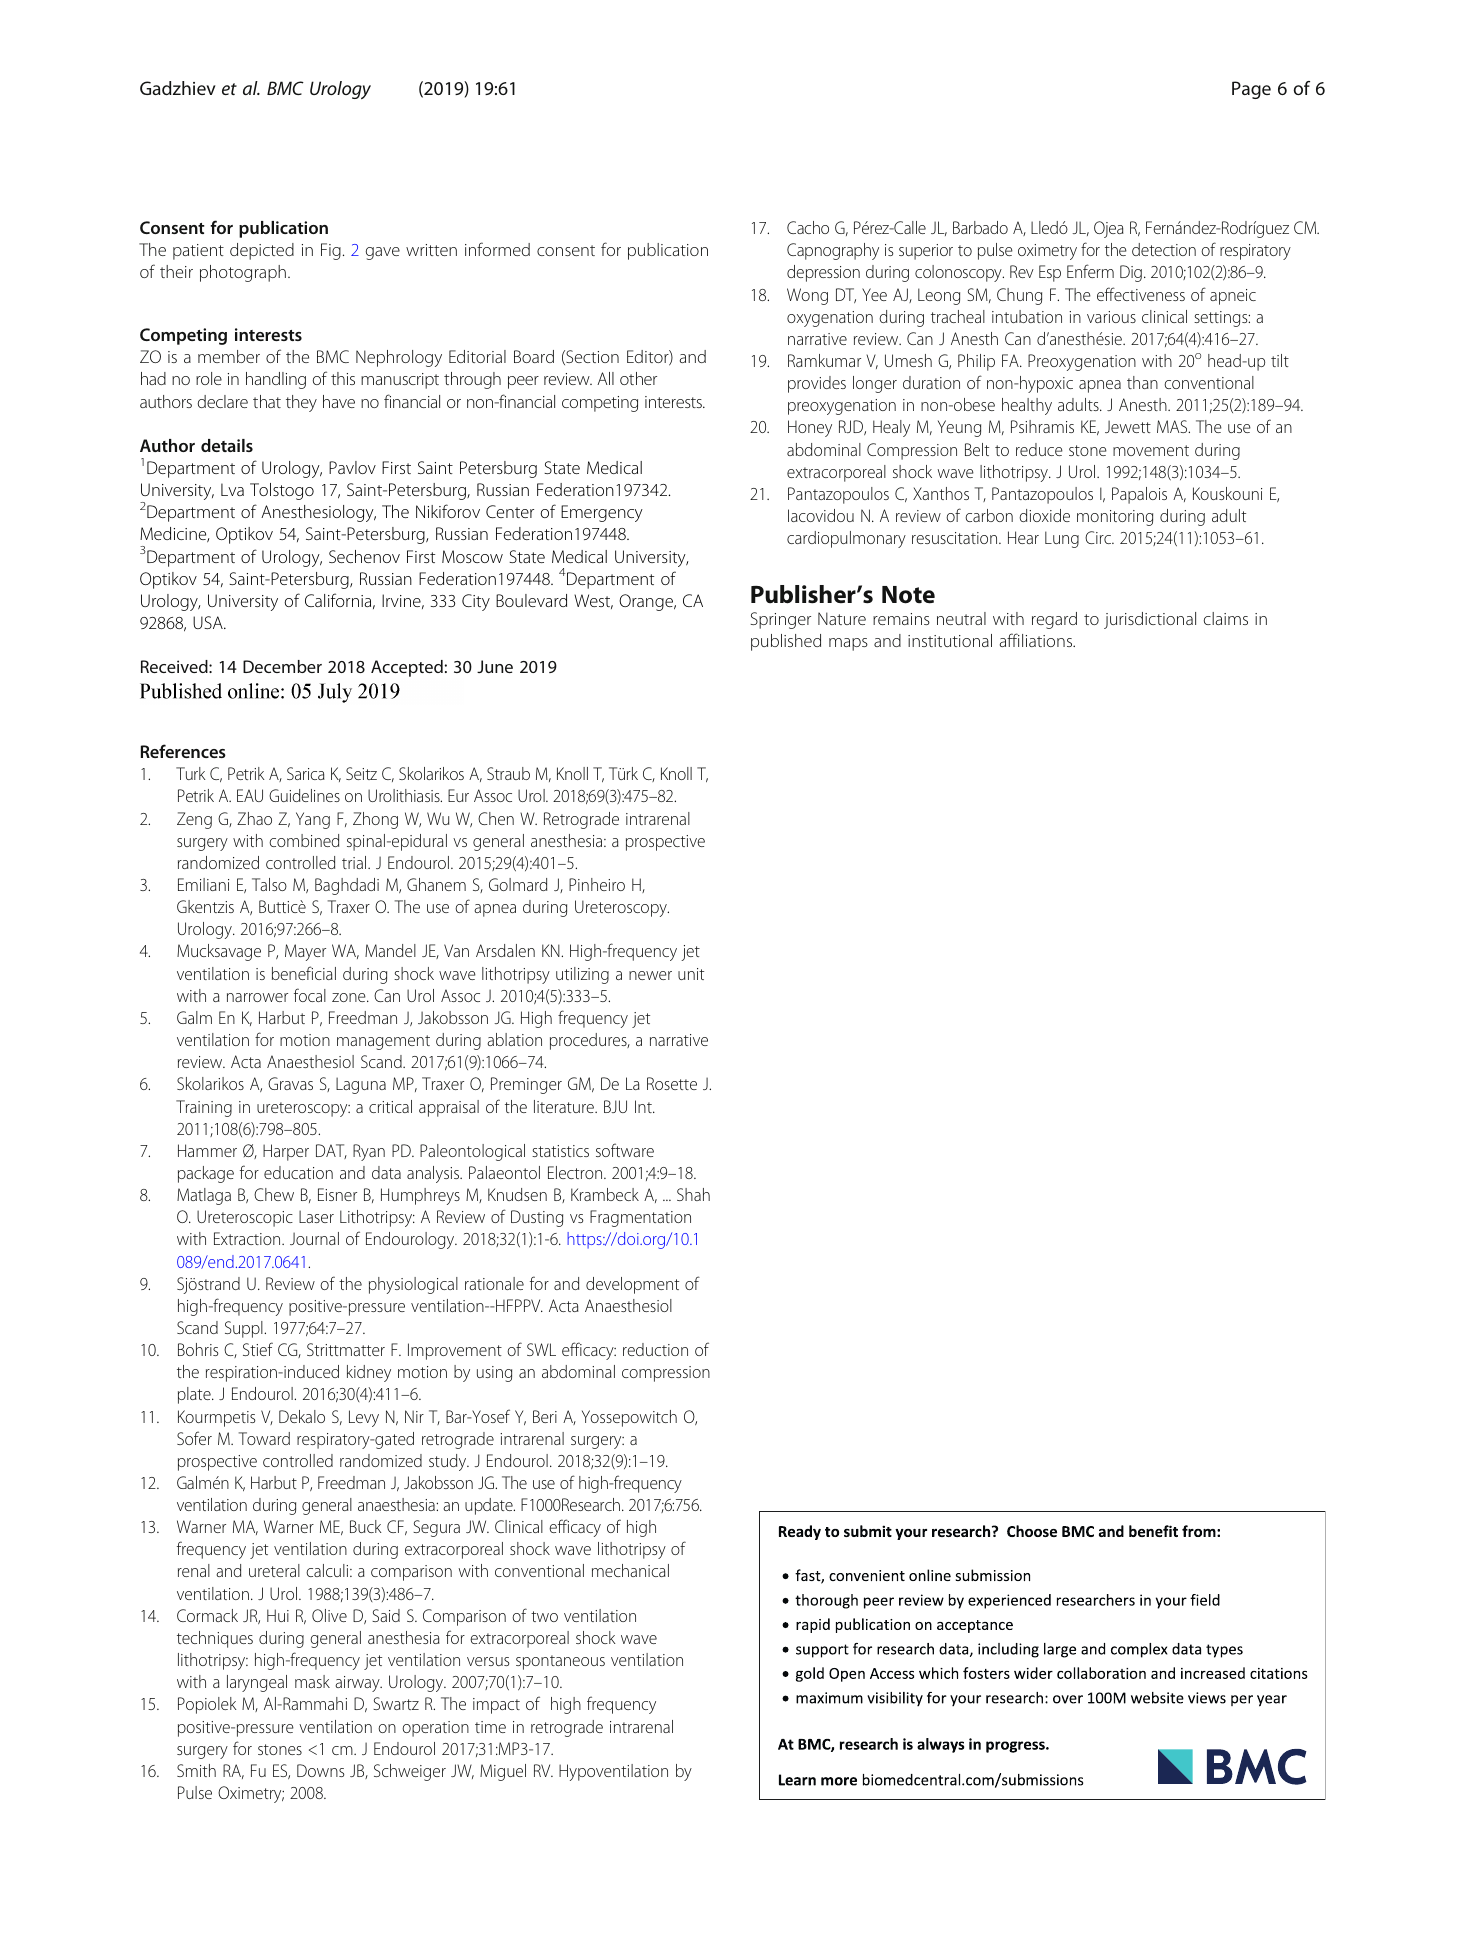  Describe the element at coordinates (262, 251) in the document. I see `depicted` at that location.
